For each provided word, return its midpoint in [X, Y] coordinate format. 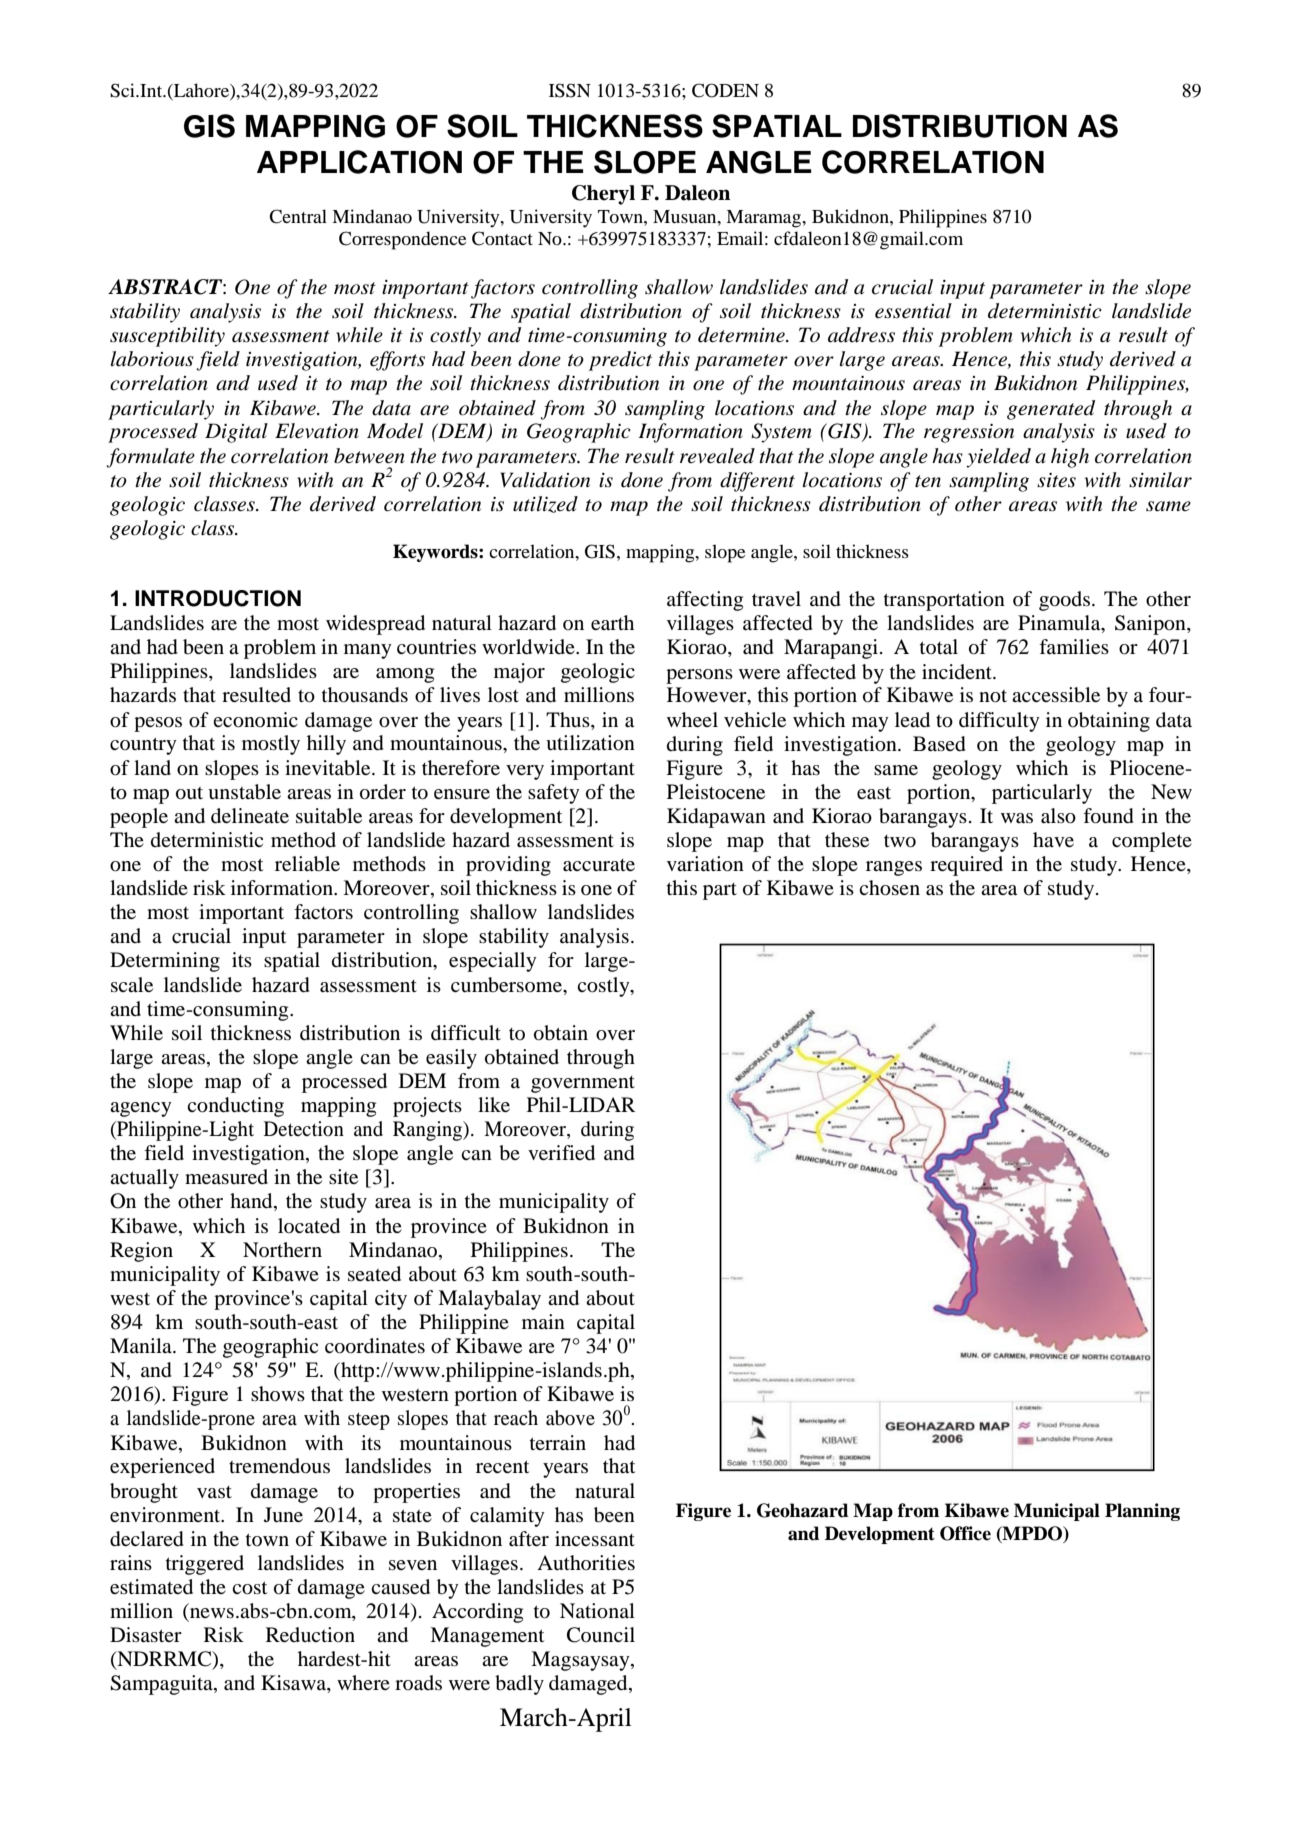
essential [913, 311]
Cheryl [603, 195]
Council [601, 1635]
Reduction [310, 1635]
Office [965, 1533]
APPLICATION [359, 162]
